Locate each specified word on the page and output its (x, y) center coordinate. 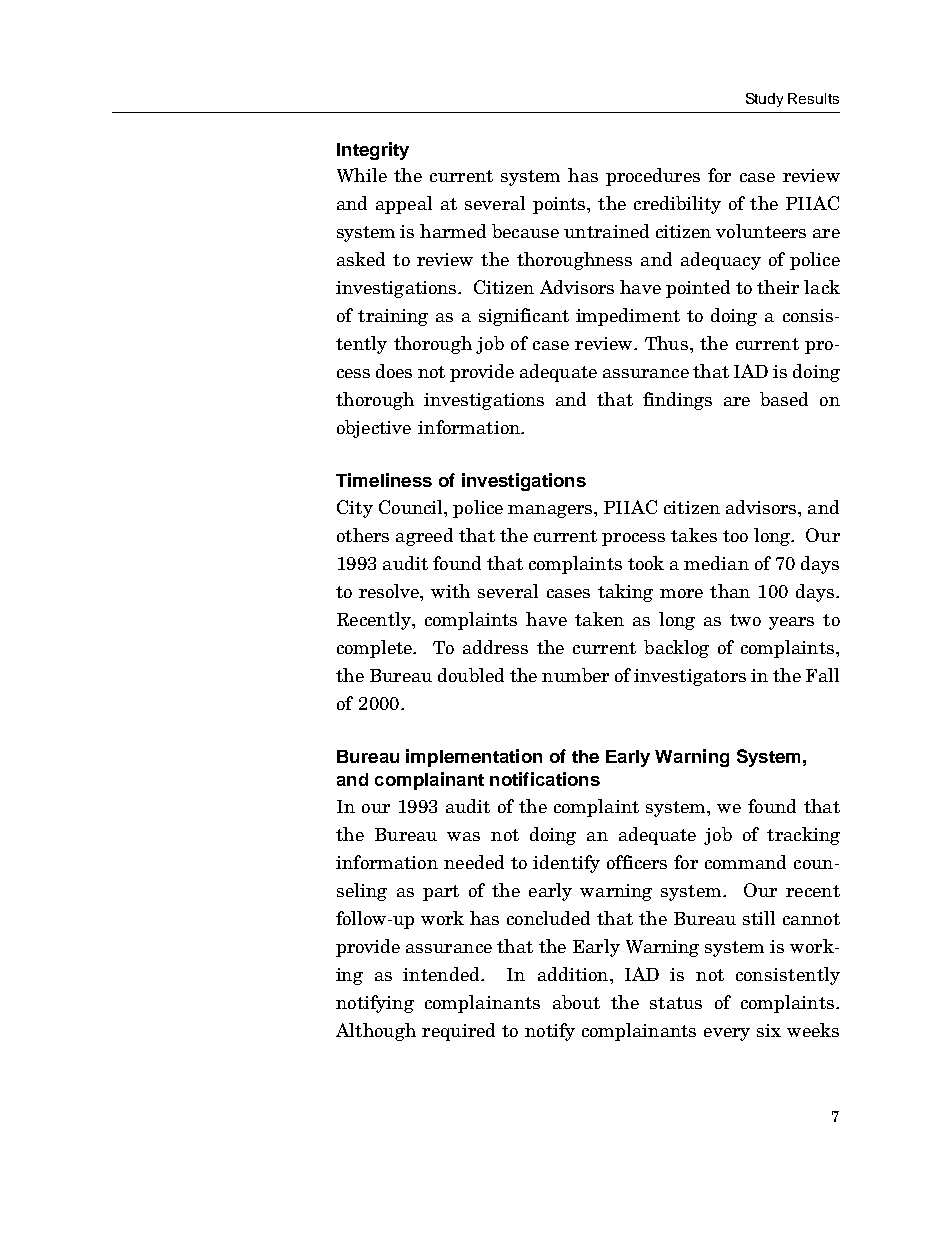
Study (764, 100)
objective (374, 429)
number (575, 675)
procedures (653, 177)
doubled (471, 675)
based (784, 399)
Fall (822, 675)
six (769, 1030)
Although (376, 1032)
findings (677, 401)
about (576, 1002)
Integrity (373, 151)
